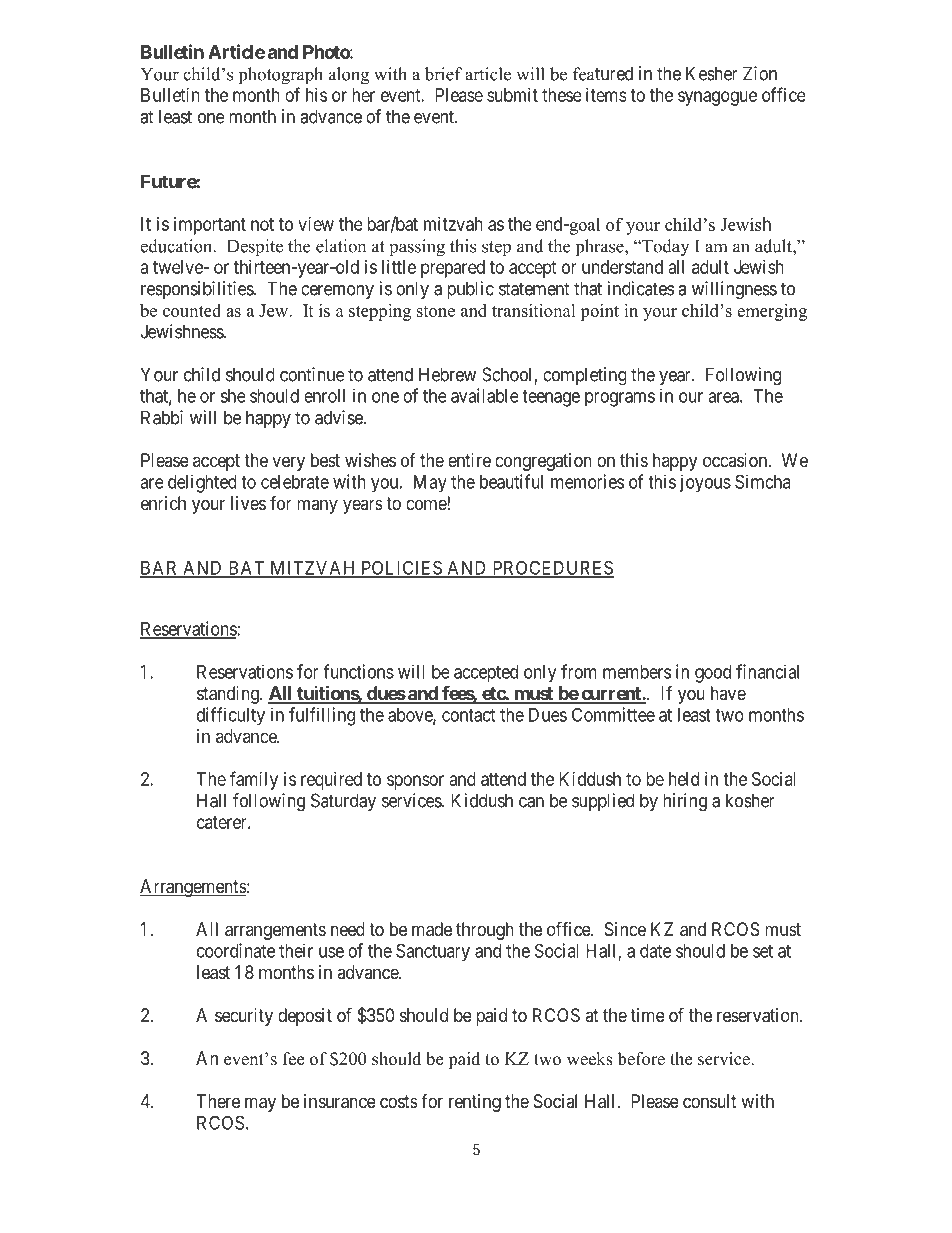 This image has height=1233, width=952. Describe the element at coordinates (288, 463) in the image. I see `very` at that location.
